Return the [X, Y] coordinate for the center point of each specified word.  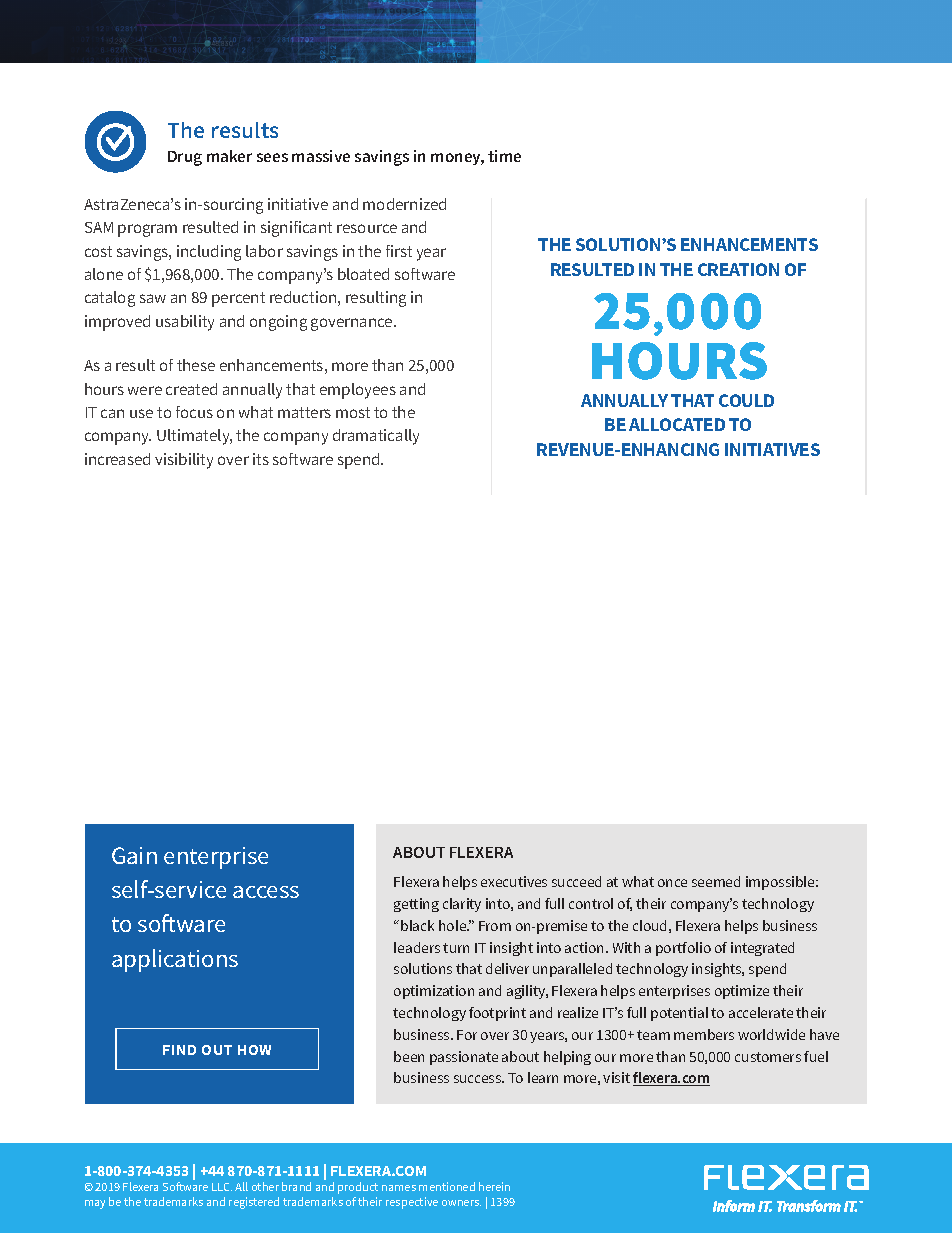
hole [454, 925]
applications [175, 960]
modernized [404, 204]
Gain [134, 855]
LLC [222, 1187]
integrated [762, 949]
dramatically [376, 437]
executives [514, 881]
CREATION [738, 269]
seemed [716, 881]
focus [194, 412]
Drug [185, 158]
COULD [746, 400]
